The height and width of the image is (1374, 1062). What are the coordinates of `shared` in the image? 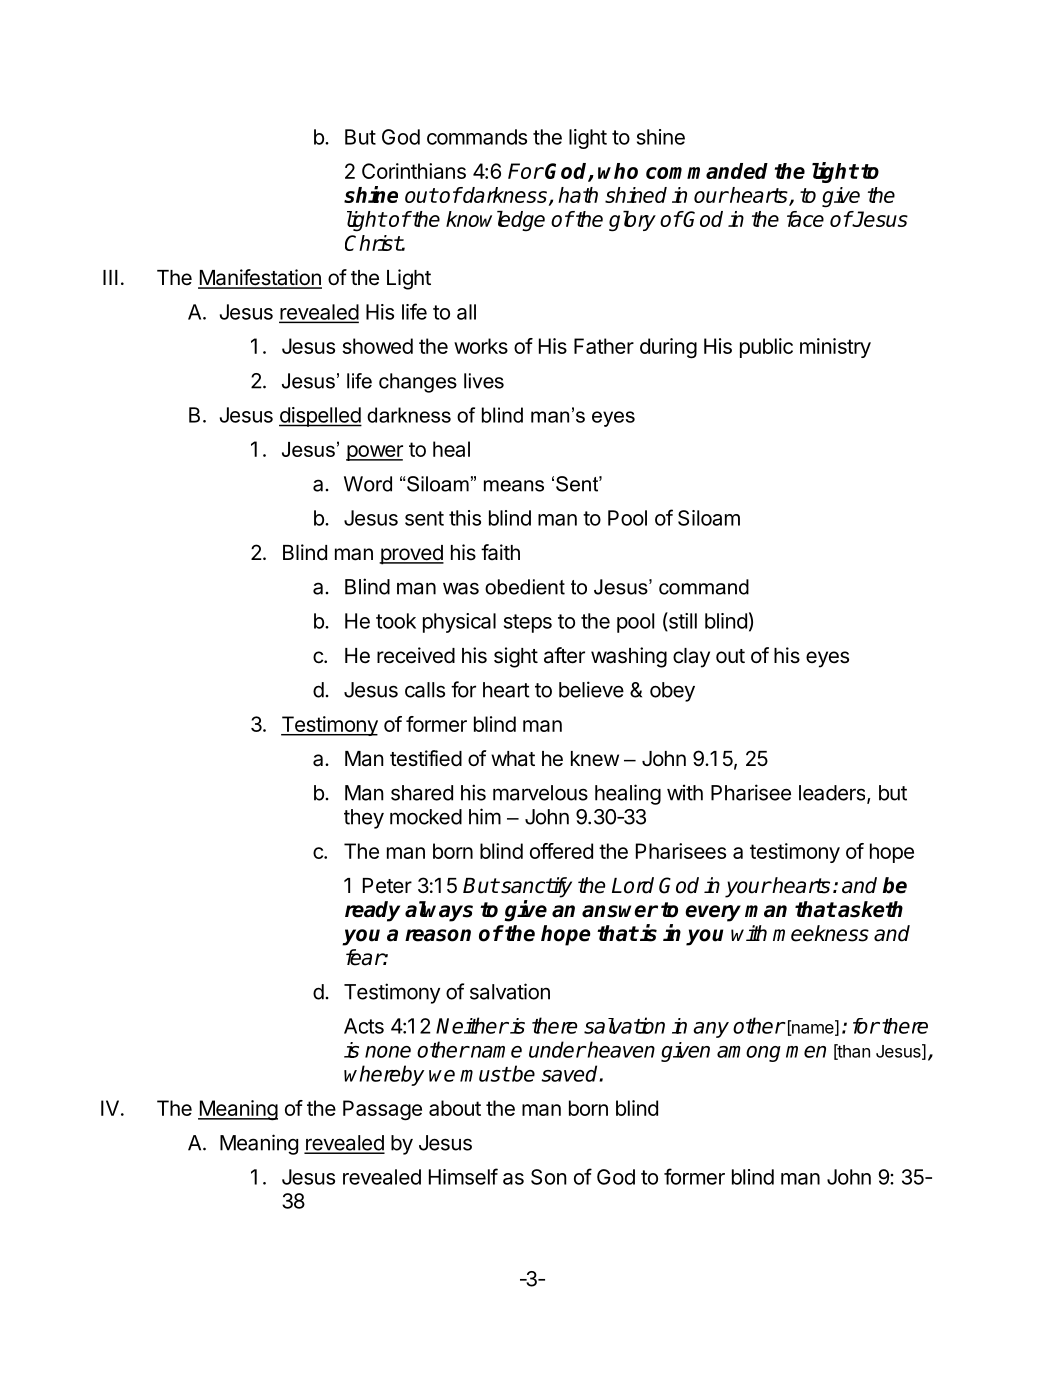 It's located at (422, 793).
